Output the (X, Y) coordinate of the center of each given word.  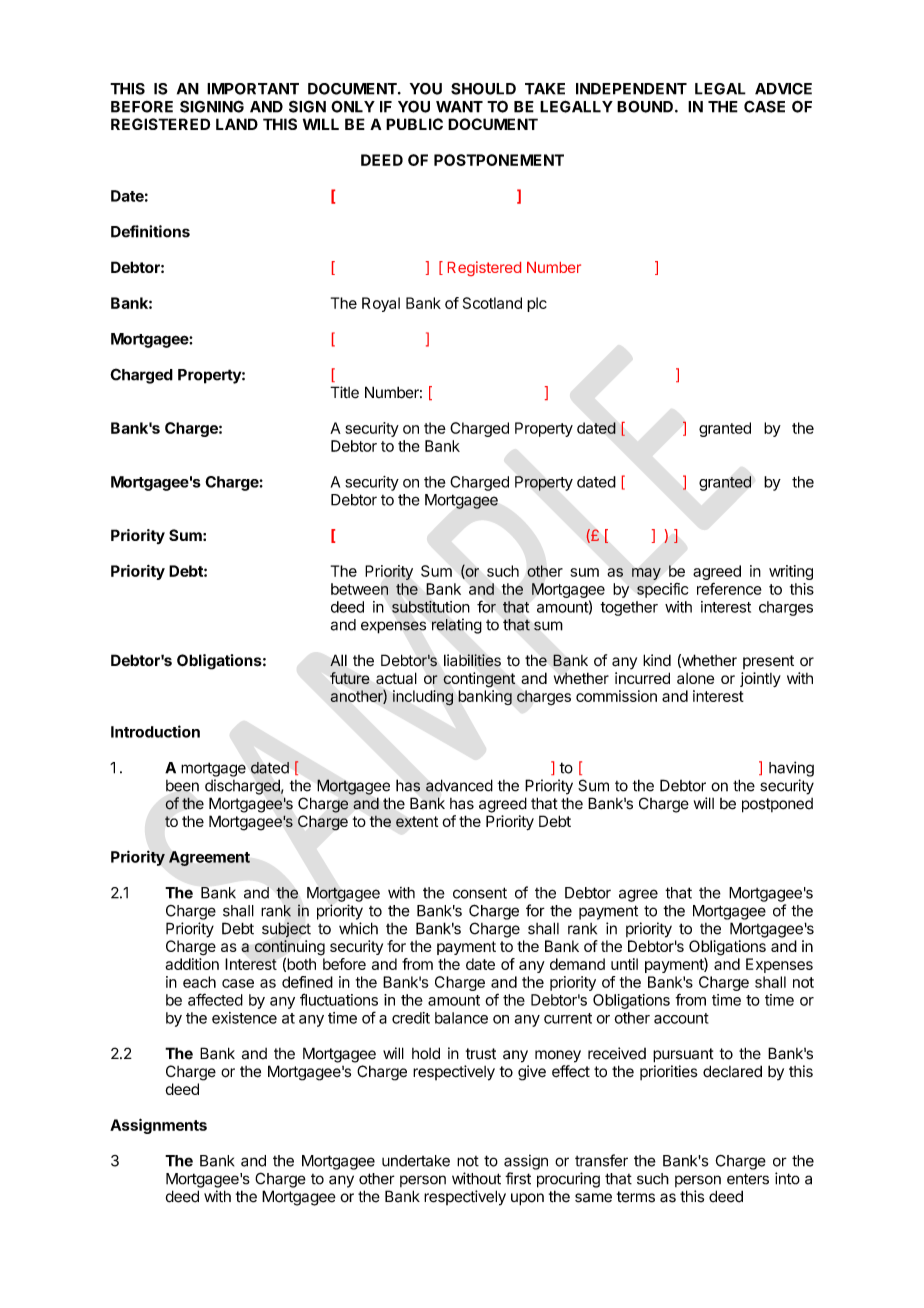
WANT (459, 107)
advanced (459, 785)
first (518, 1178)
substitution (431, 607)
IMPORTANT (253, 89)
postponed (777, 805)
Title (344, 392)
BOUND (645, 107)
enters (748, 1179)
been (182, 786)
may (646, 574)
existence (244, 1018)
